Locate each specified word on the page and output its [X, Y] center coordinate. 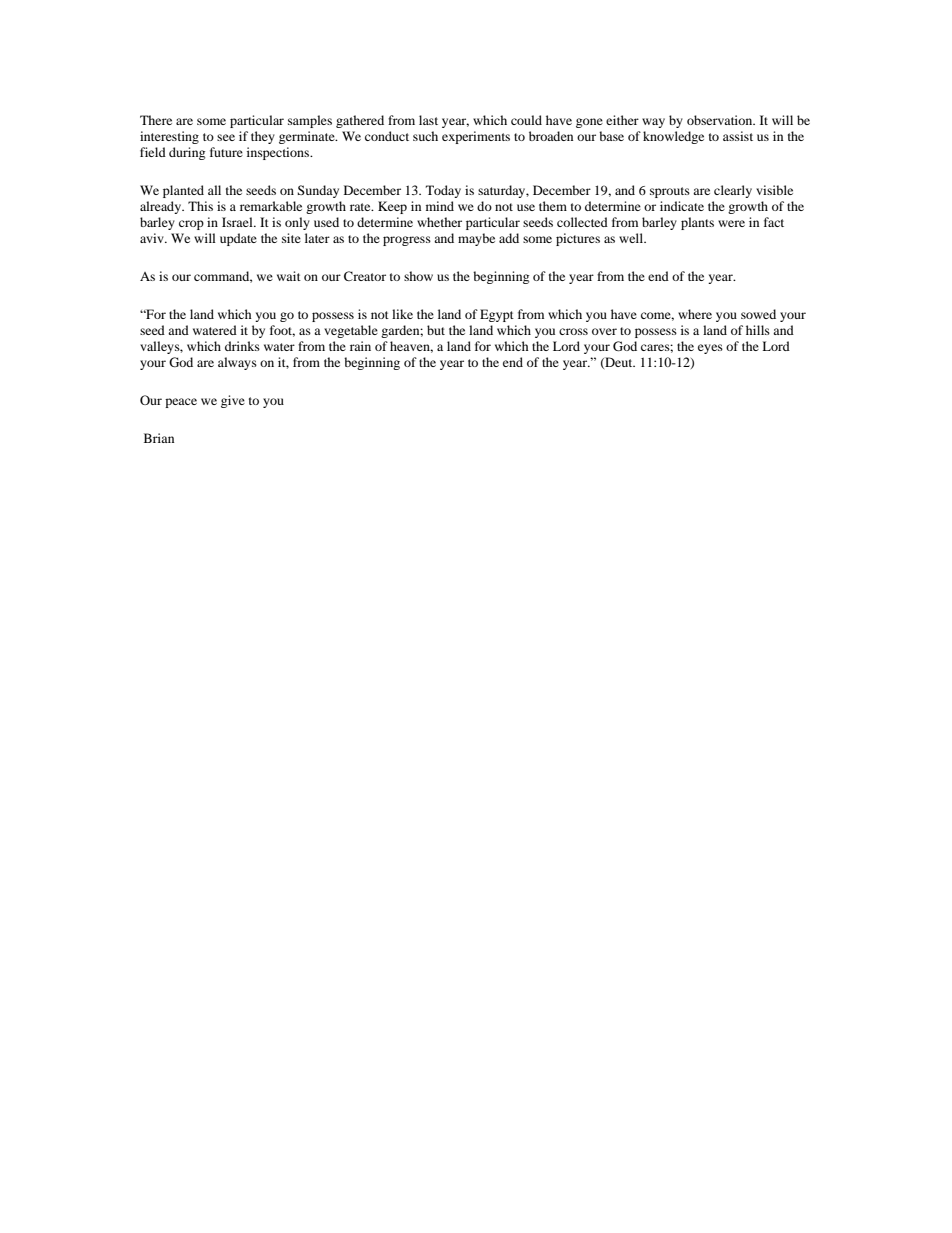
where [695, 314]
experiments [476, 137]
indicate [682, 206]
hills [758, 330]
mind [440, 206]
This [200, 206]
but [436, 330]
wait [289, 276]
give [233, 401]
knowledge [673, 137]
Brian [159, 438]
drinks [242, 346]
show [418, 276]
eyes [710, 349]
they [263, 137]
